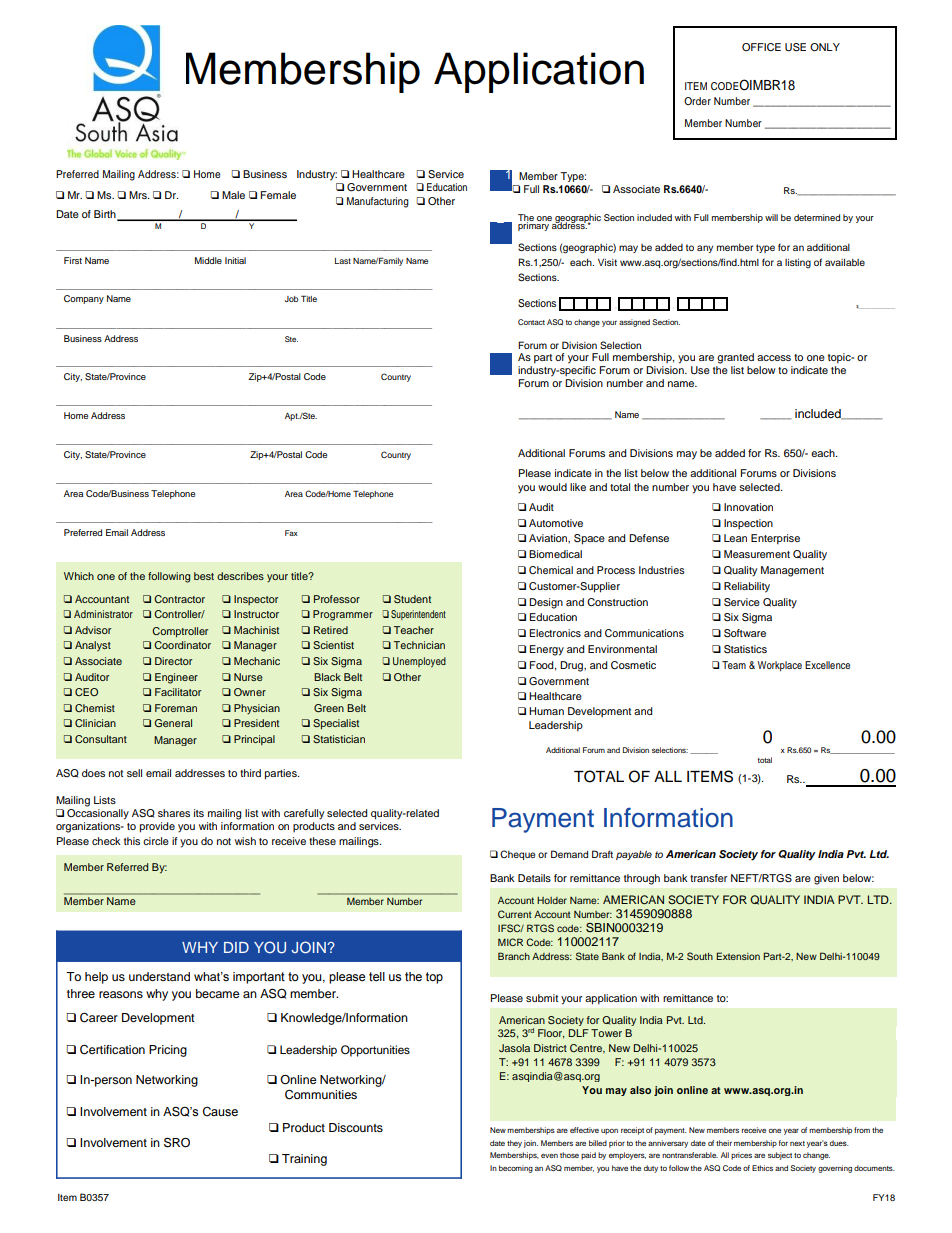 This page has width=952, height=1233. Describe the element at coordinates (774, 358) in the page. I see `access` at that location.
